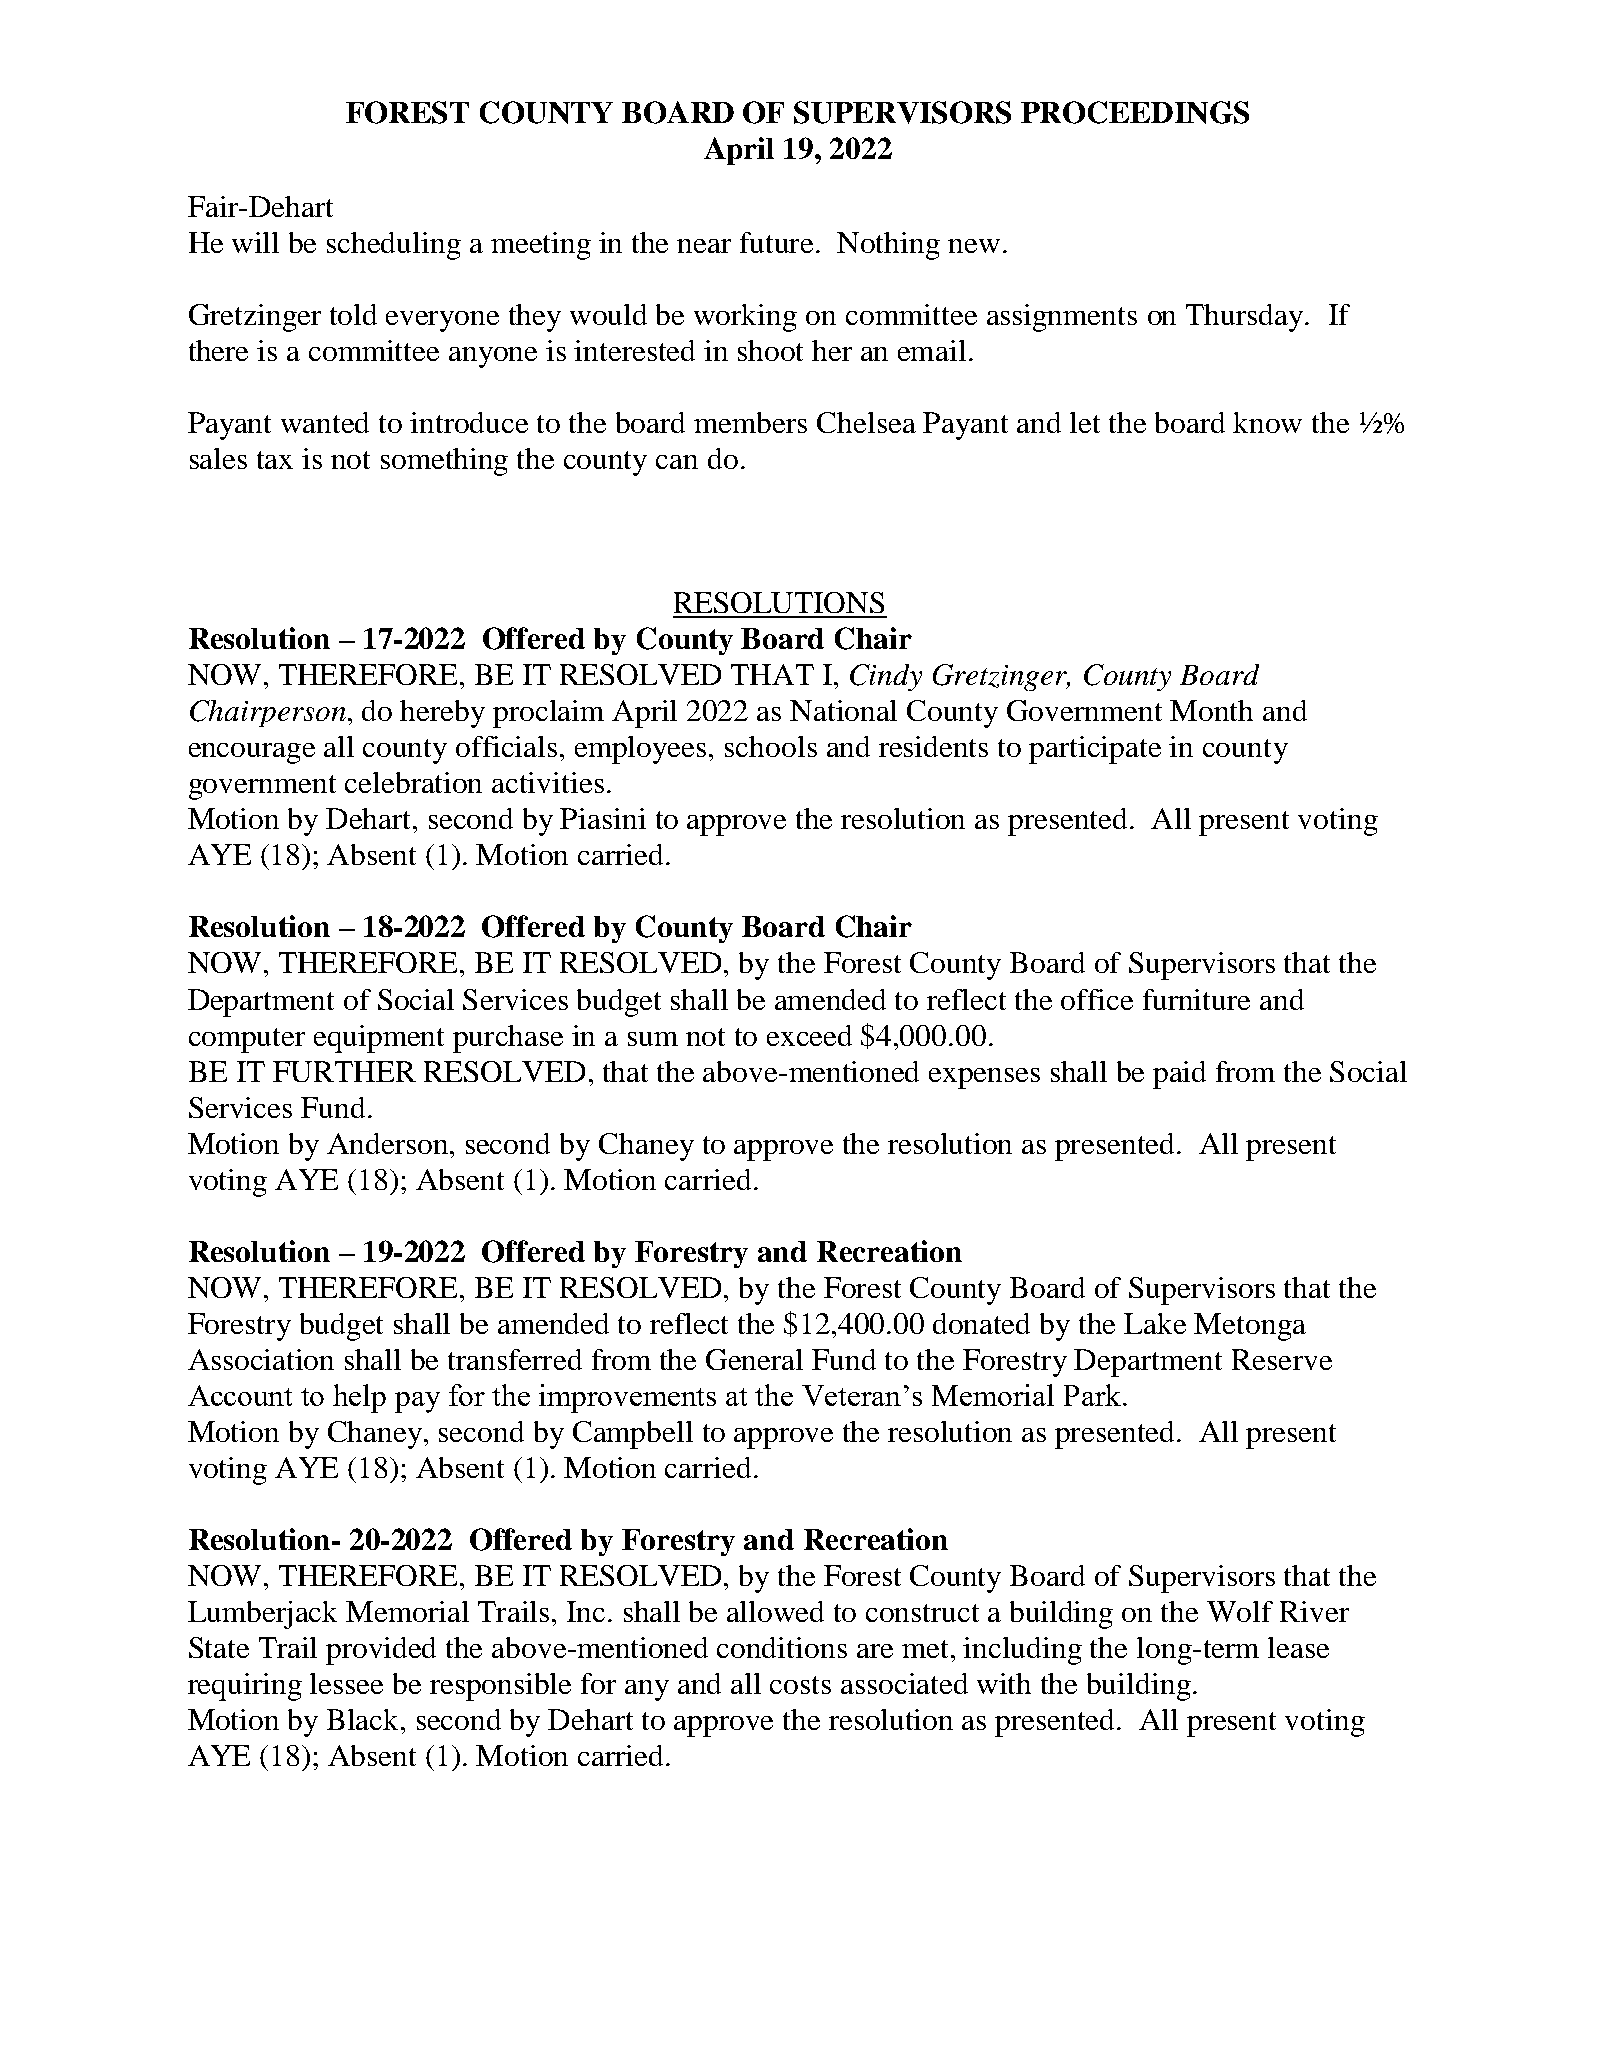  What do you see at coordinates (346, 1683) in the page?
I see `lessee` at bounding box center [346, 1683].
